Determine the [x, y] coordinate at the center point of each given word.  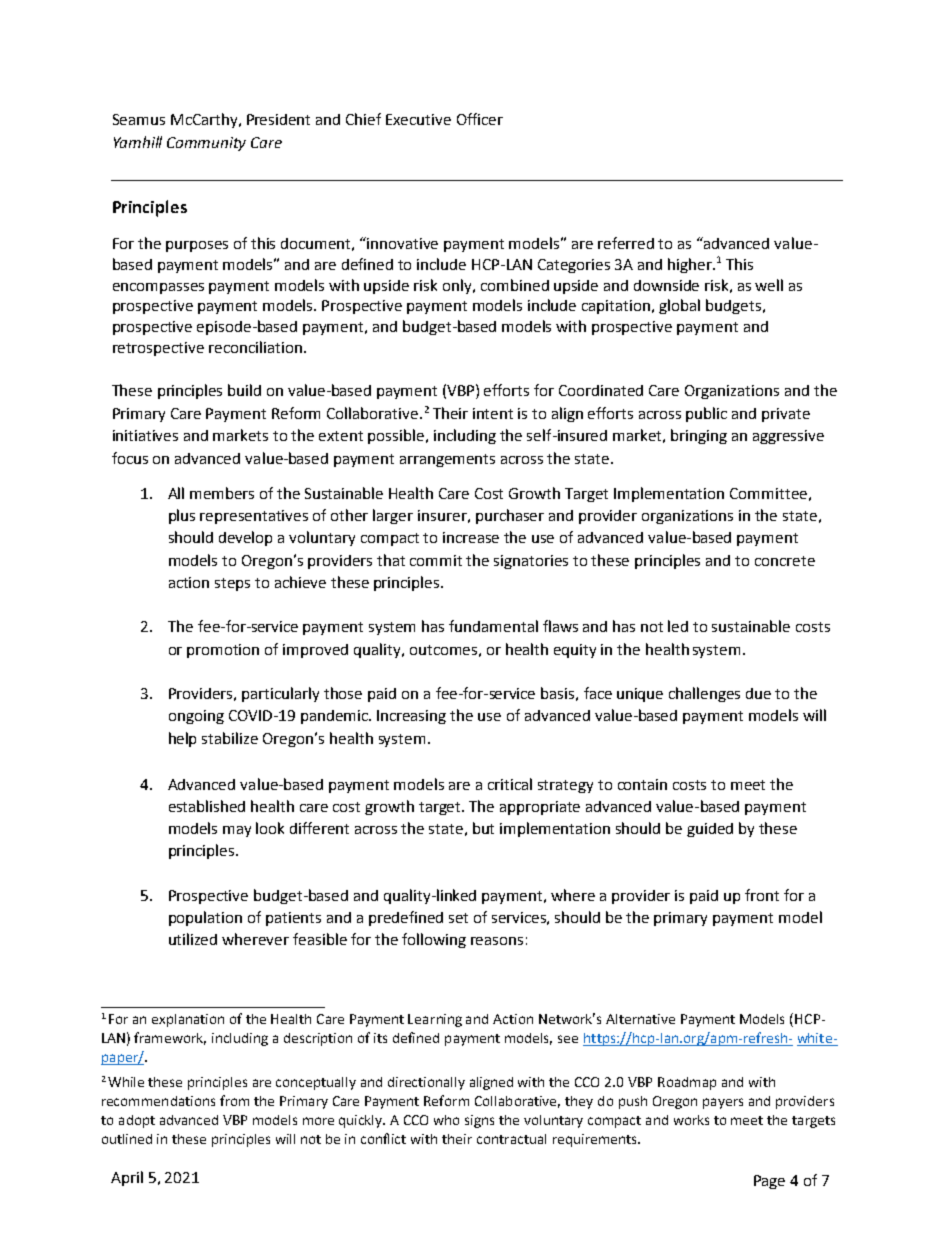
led [678, 626]
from [234, 1100]
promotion [223, 651]
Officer [480, 119]
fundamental [493, 626]
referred [626, 243]
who [446, 1120]
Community [206, 144]
